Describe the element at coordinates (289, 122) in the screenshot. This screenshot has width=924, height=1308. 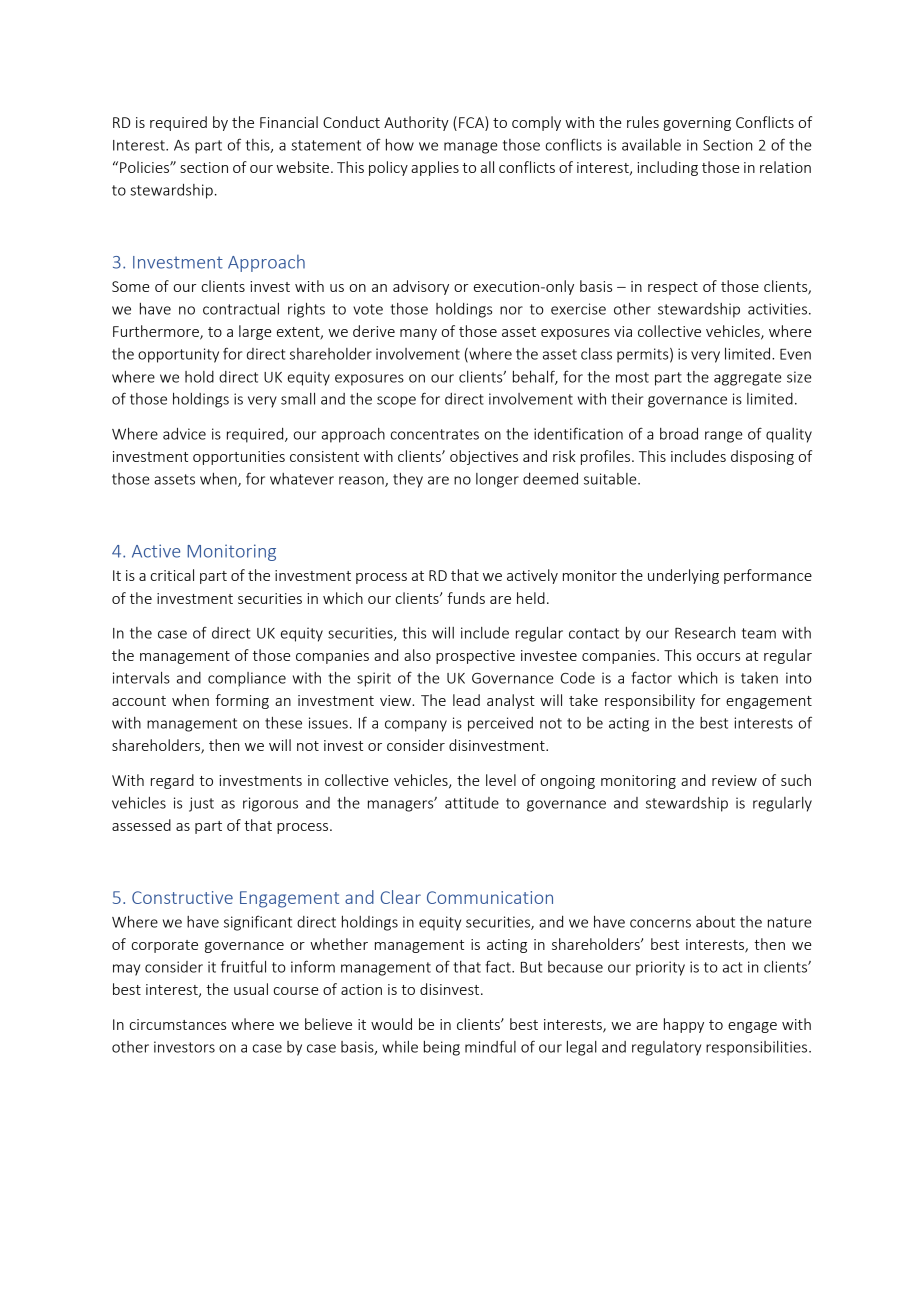
I see `Financial` at that location.
